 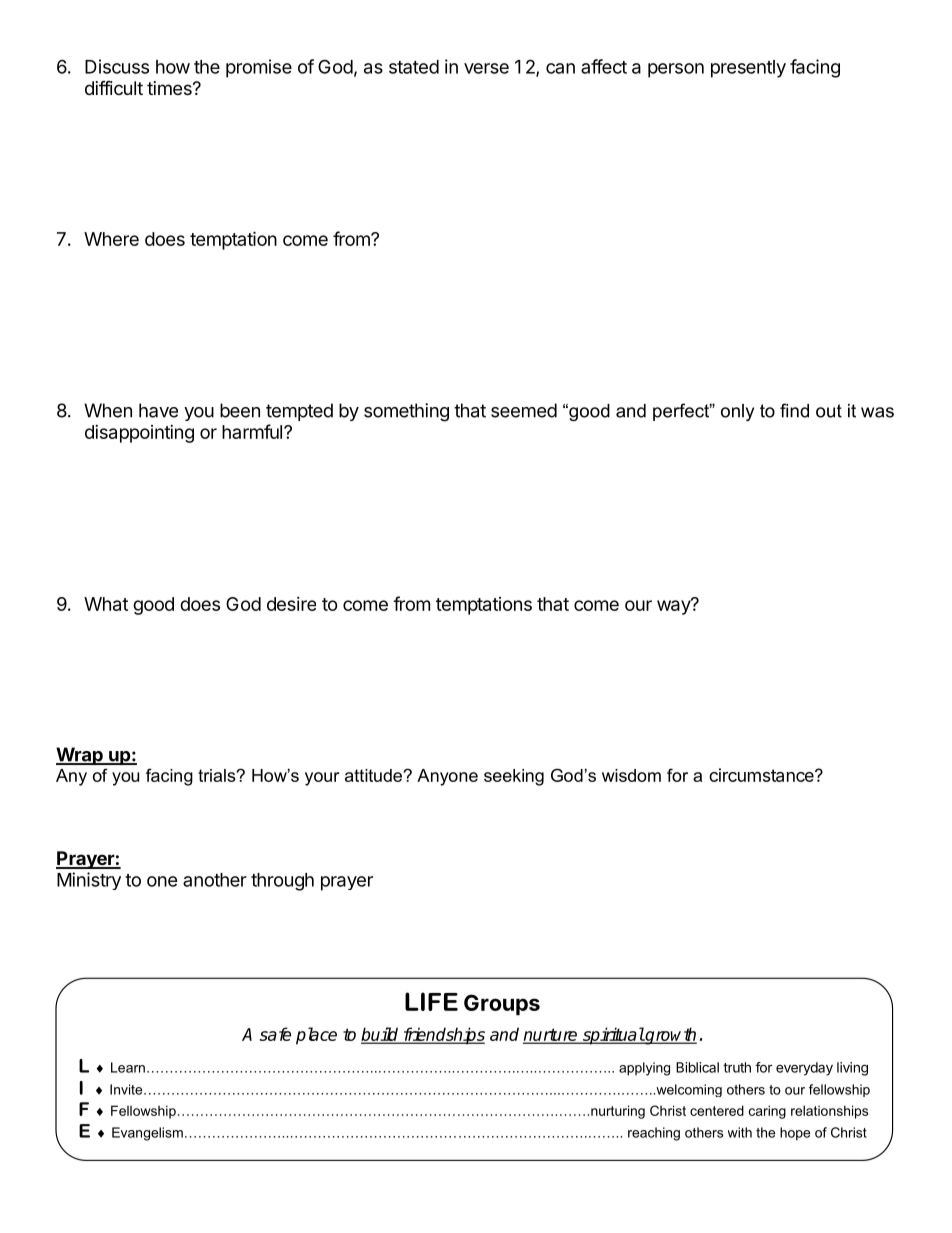 What do you see at coordinates (762, 775) in the page?
I see `circumstance` at bounding box center [762, 775].
